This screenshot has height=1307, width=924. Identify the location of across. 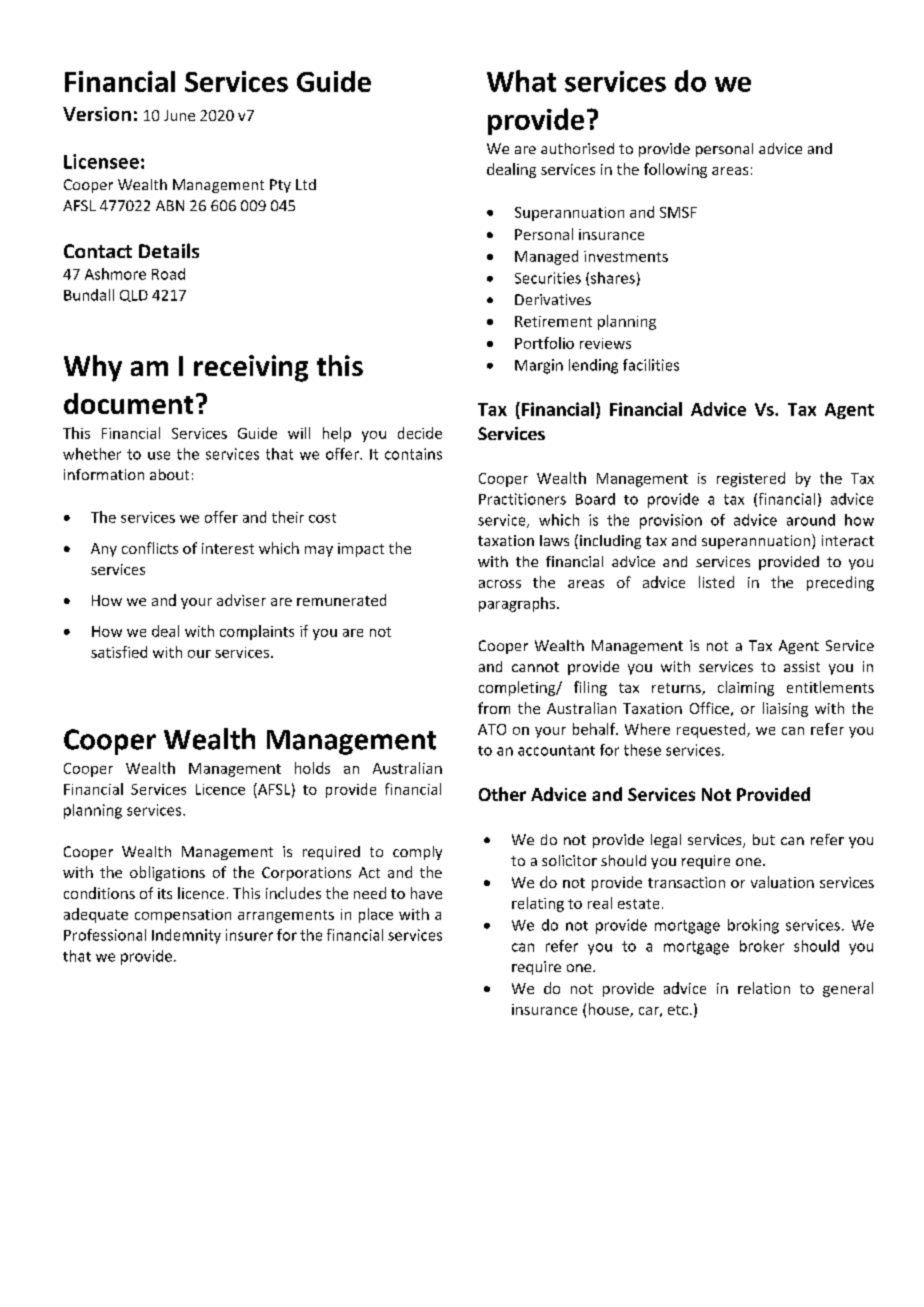
(500, 584).
